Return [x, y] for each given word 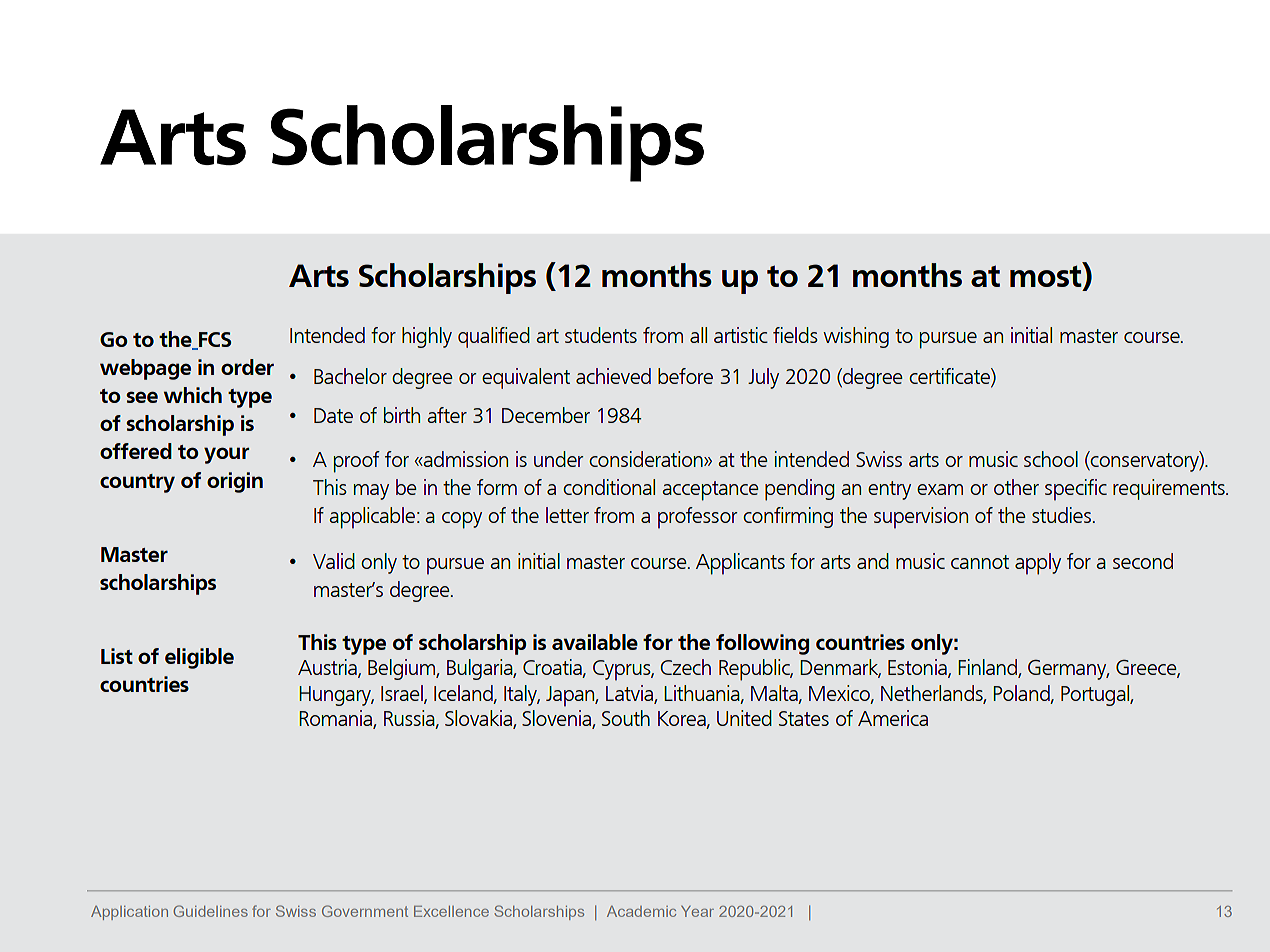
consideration [647, 459]
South [626, 718]
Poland [1022, 694]
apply [1038, 564]
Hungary [336, 696]
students [601, 335]
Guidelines [210, 911]
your [226, 455]
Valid [334, 561]
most [1047, 276]
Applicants [740, 564]
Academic [641, 911]
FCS [214, 340]
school [1051, 459]
